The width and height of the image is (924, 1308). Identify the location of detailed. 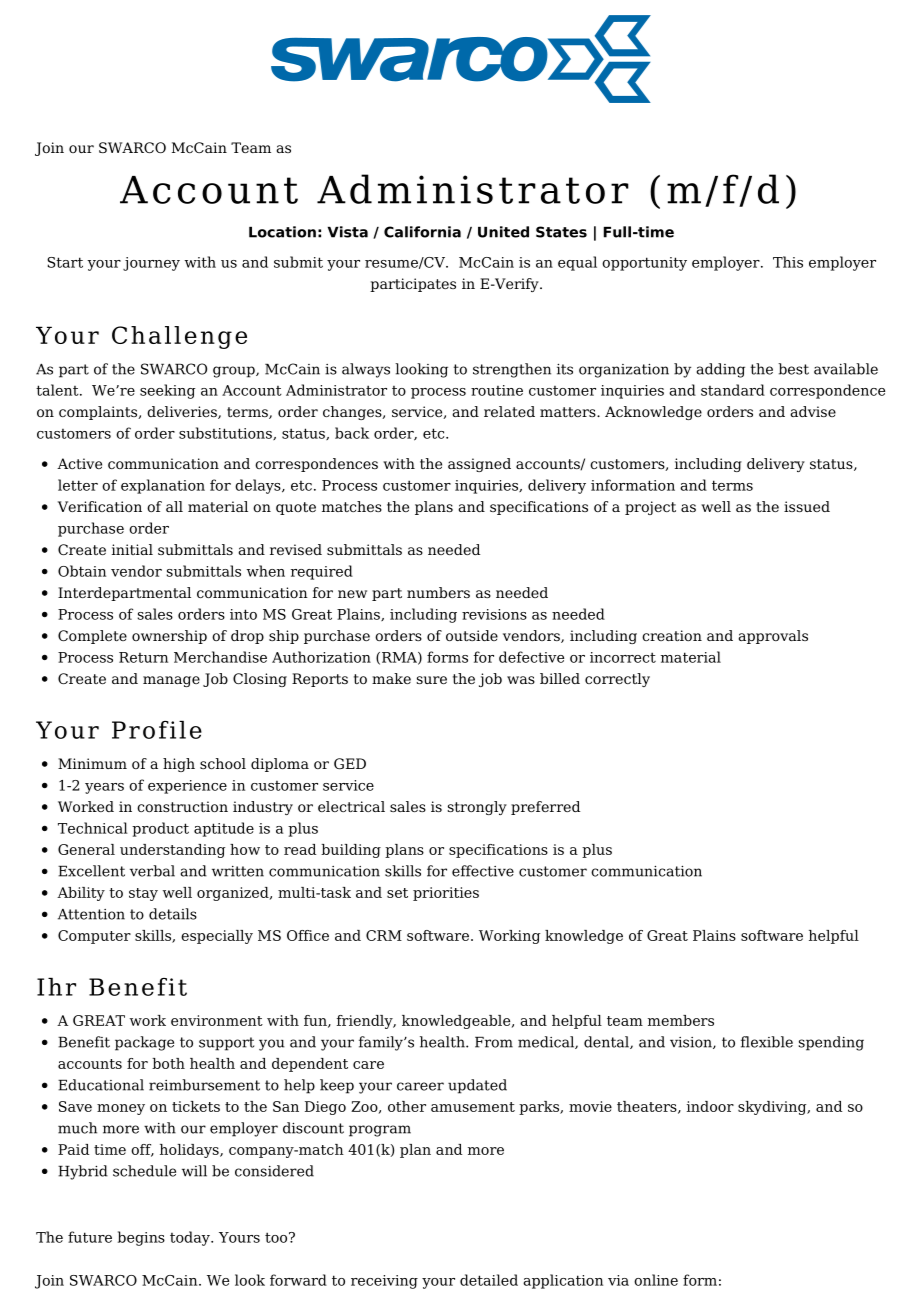
(489, 1280).
